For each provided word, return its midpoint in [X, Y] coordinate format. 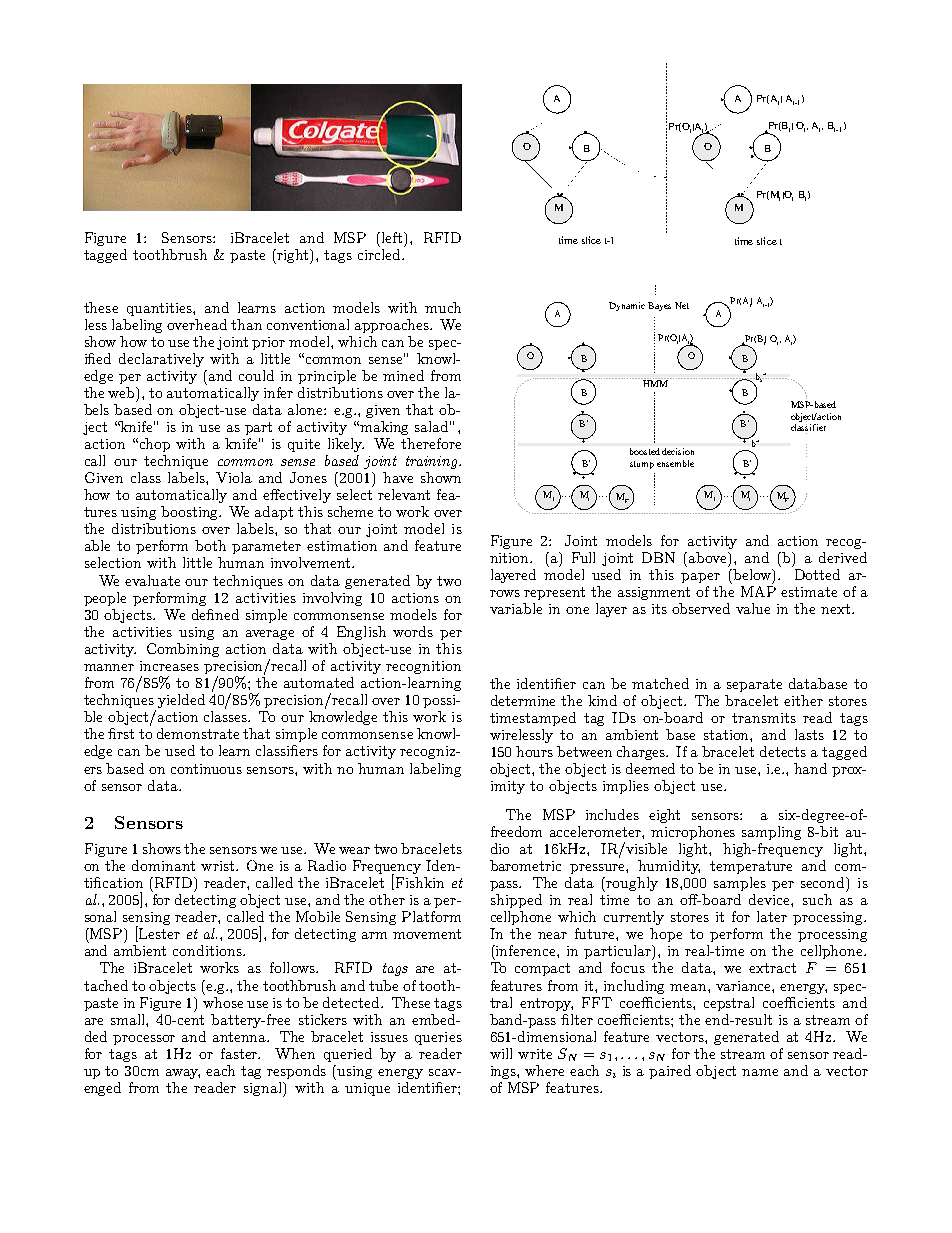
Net [682, 305]
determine [523, 700]
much [443, 307]
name [760, 1072]
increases [169, 666]
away [183, 1074]
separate [754, 685]
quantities [160, 309]
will [501, 1053]
